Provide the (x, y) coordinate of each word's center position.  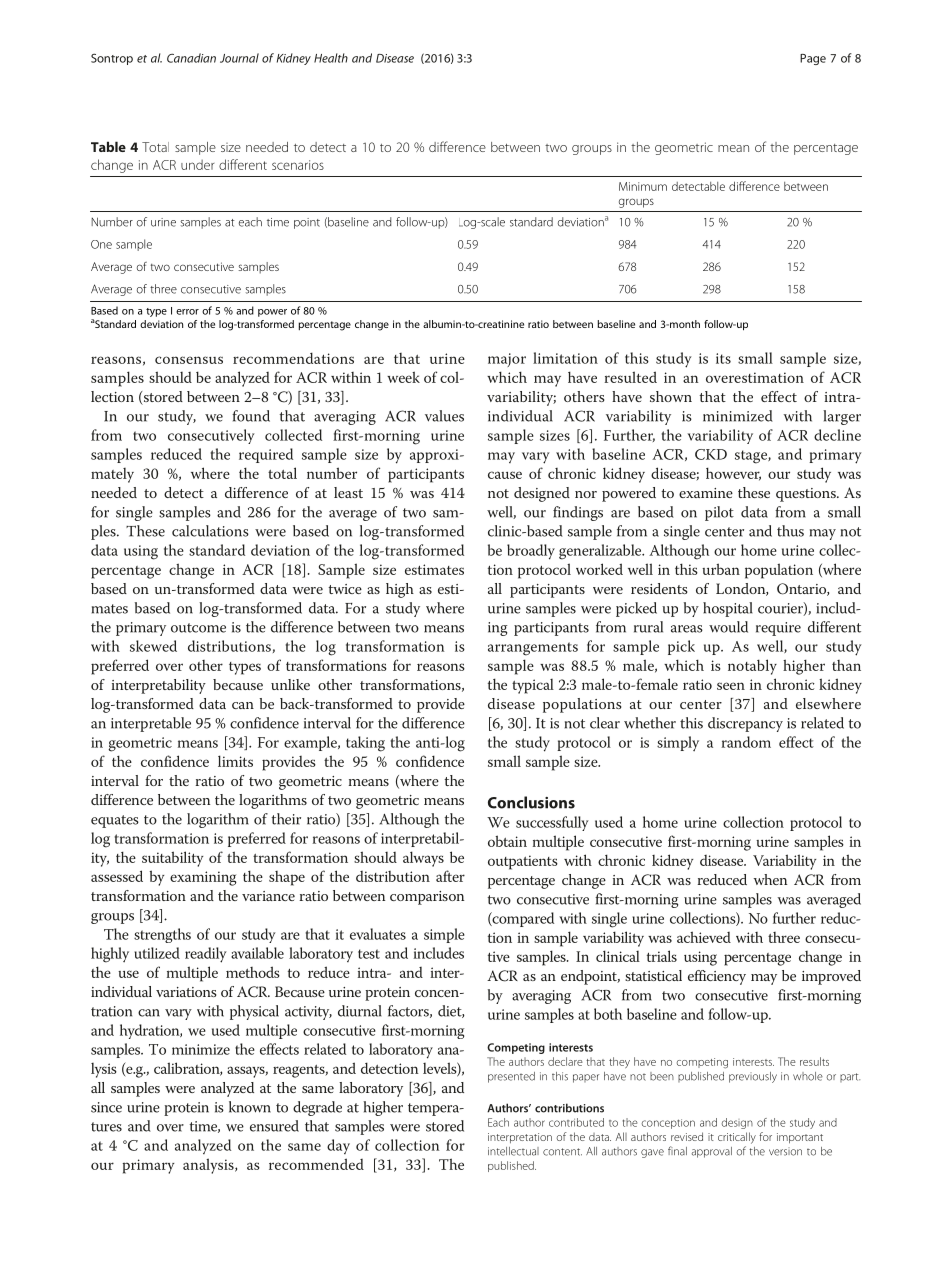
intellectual (513, 1151)
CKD (711, 454)
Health (331, 58)
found (251, 416)
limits (235, 761)
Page (813, 59)
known (250, 1107)
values (444, 416)
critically (737, 1138)
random (746, 742)
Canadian (191, 58)
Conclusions (531, 802)
